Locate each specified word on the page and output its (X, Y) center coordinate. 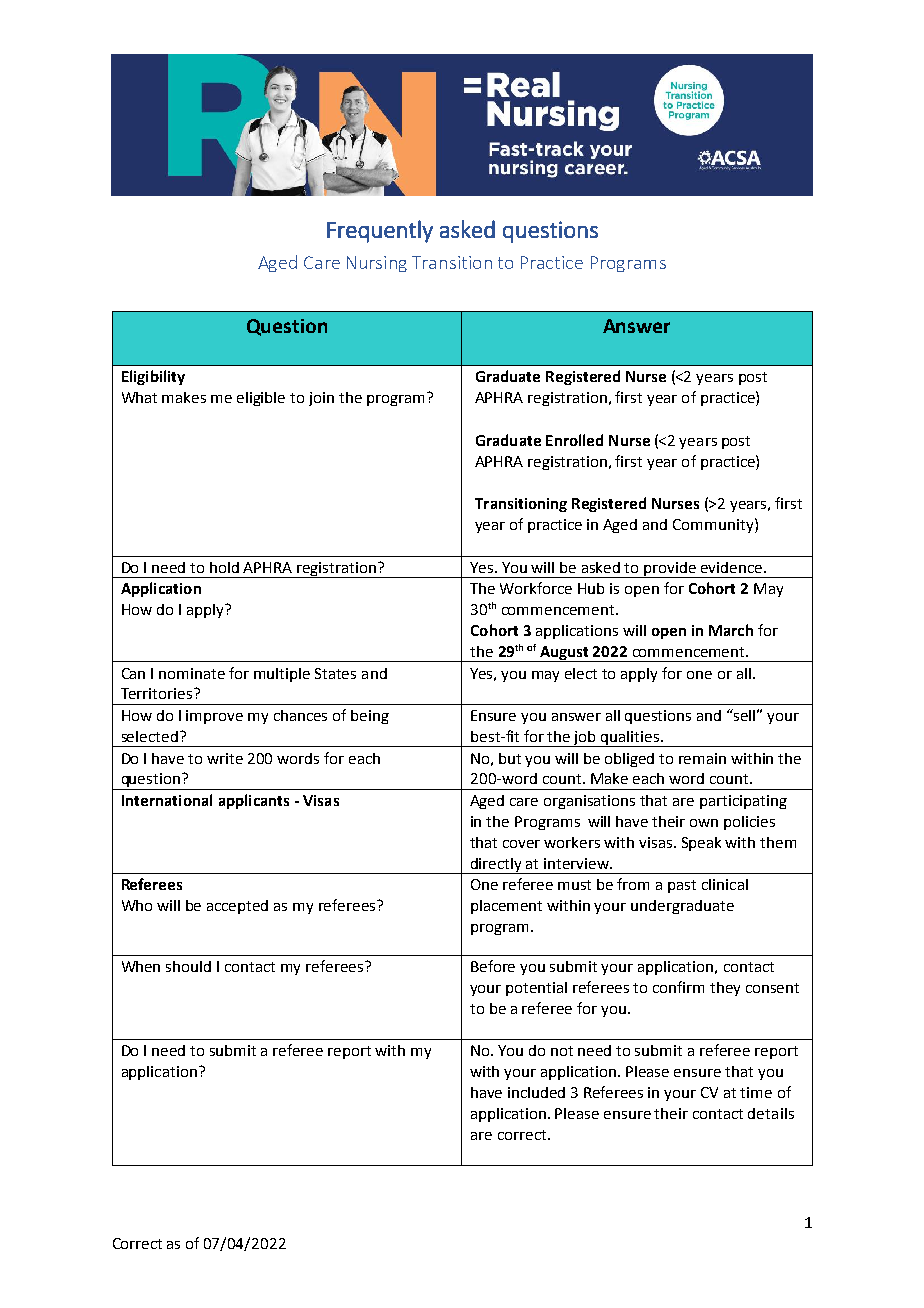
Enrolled (574, 440)
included (536, 1092)
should (188, 966)
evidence (733, 567)
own (704, 823)
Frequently (380, 231)
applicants (254, 801)
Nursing (377, 264)
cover (521, 844)
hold (224, 567)
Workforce (536, 588)
